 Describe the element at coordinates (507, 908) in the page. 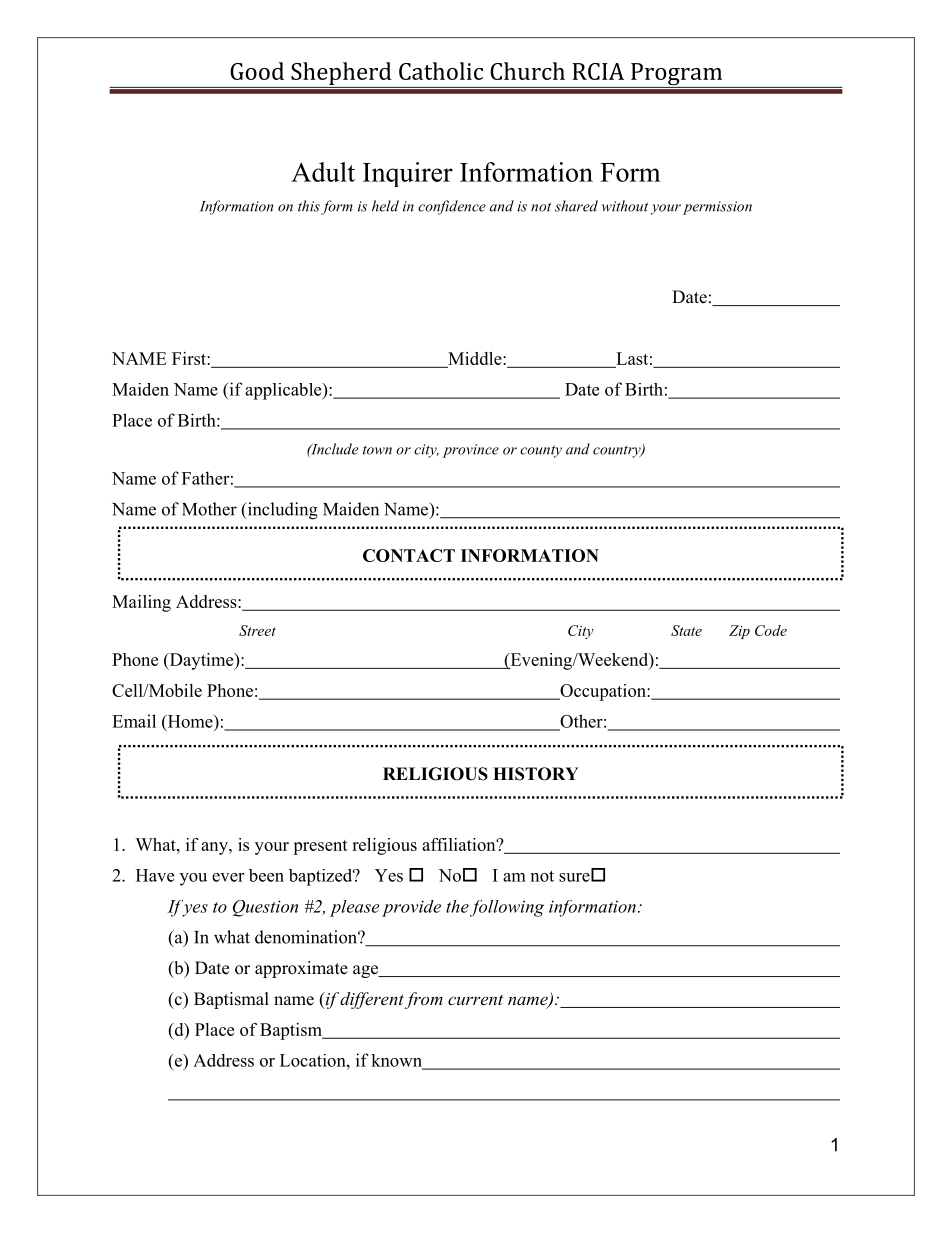

I see `following` at that location.
